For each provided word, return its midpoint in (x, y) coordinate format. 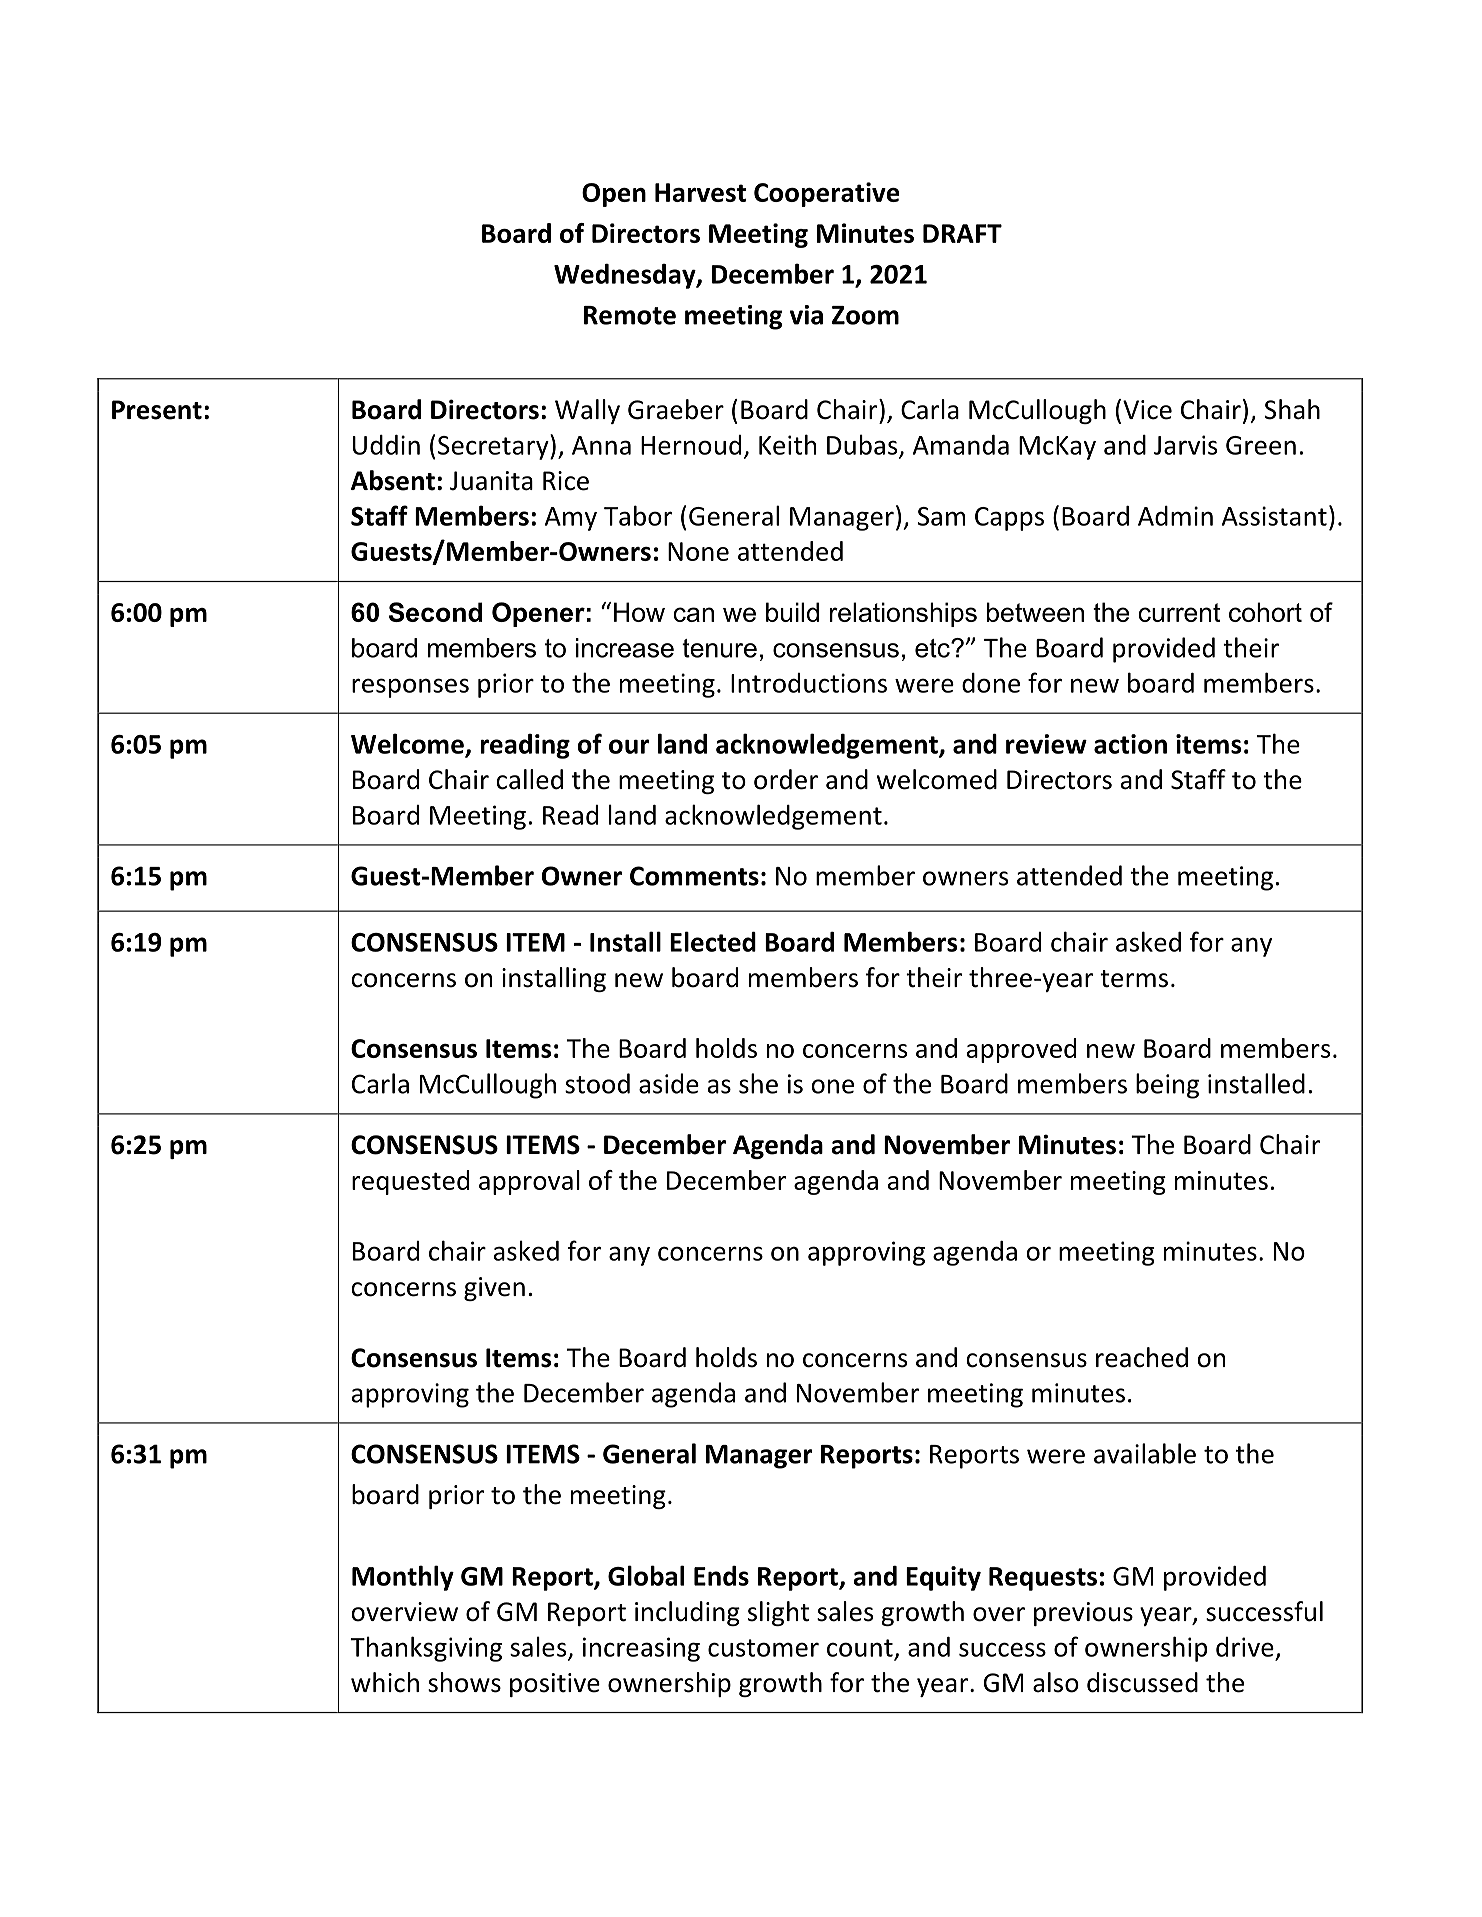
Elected (713, 941)
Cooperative (827, 194)
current (1179, 612)
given (494, 1289)
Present (157, 410)
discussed (1142, 1682)
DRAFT (962, 233)
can (694, 614)
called (529, 779)
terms (1134, 979)
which (385, 1682)
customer (763, 1648)
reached (1142, 1357)
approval (529, 1182)
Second (435, 612)
